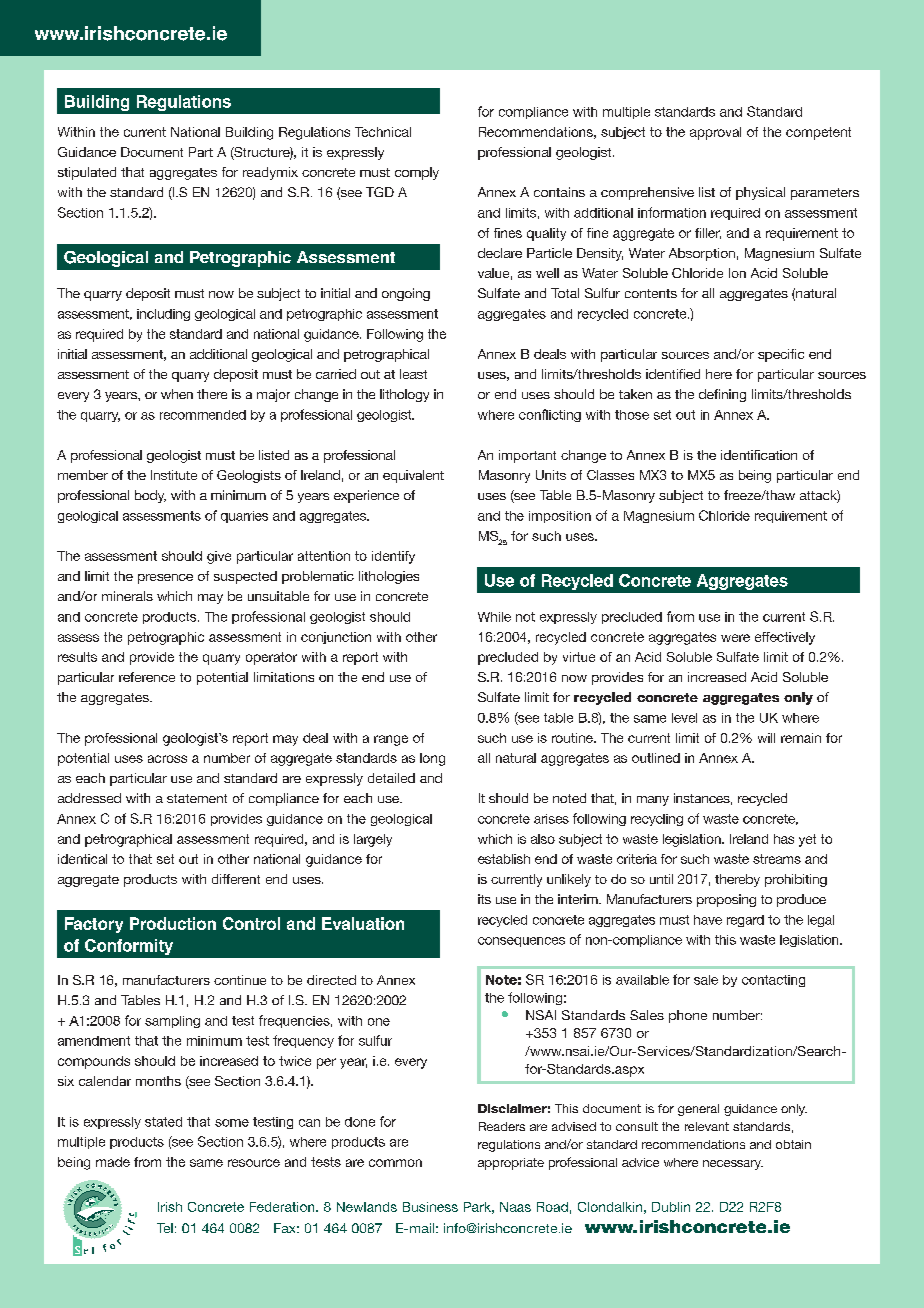 Image resolution: width=924 pixels, height=1308 pixels. I want to click on streams, so click(777, 859).
